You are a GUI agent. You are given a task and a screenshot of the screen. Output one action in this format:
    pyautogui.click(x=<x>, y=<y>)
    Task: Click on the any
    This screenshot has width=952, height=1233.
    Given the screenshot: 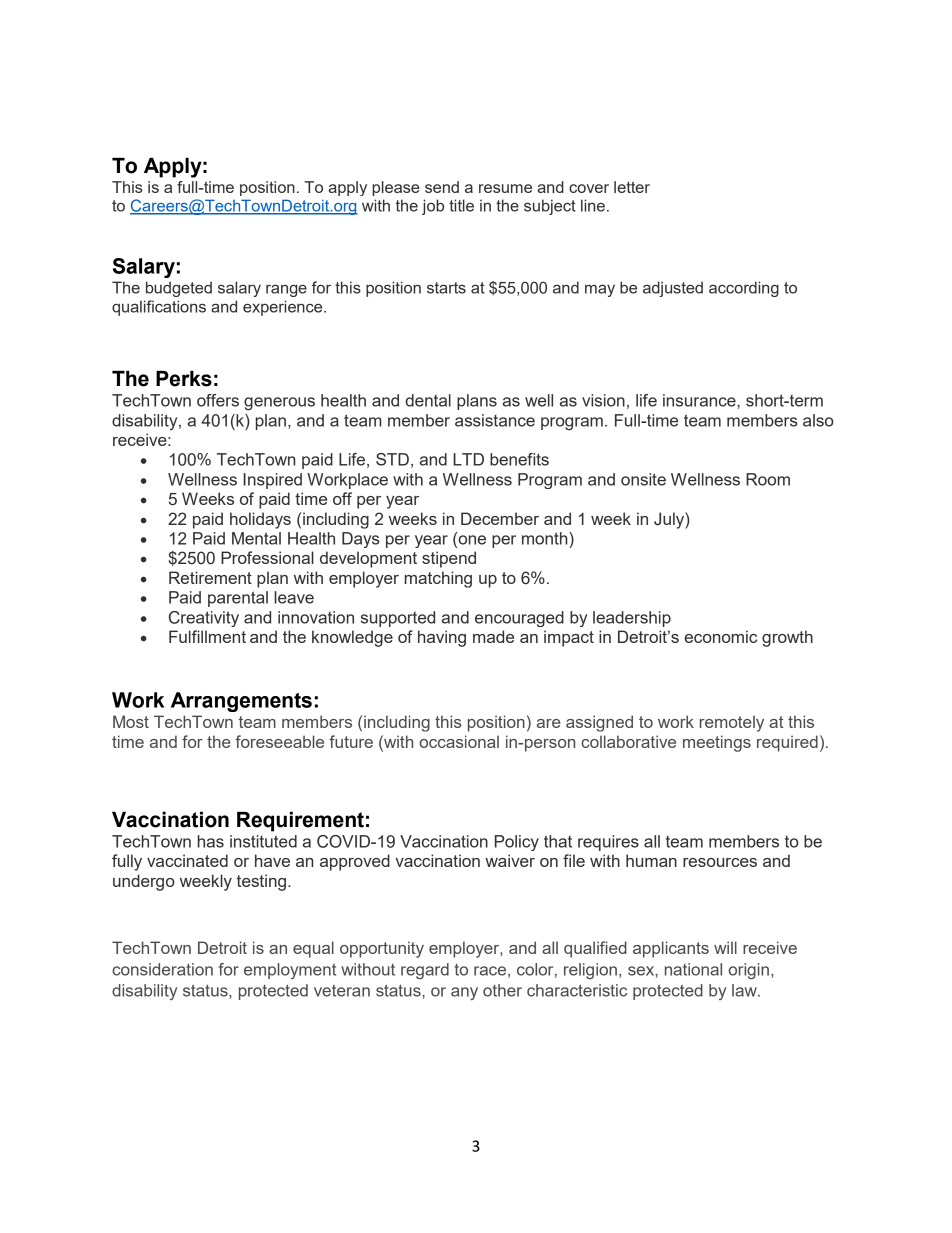 What is the action you would take?
    pyautogui.click(x=464, y=993)
